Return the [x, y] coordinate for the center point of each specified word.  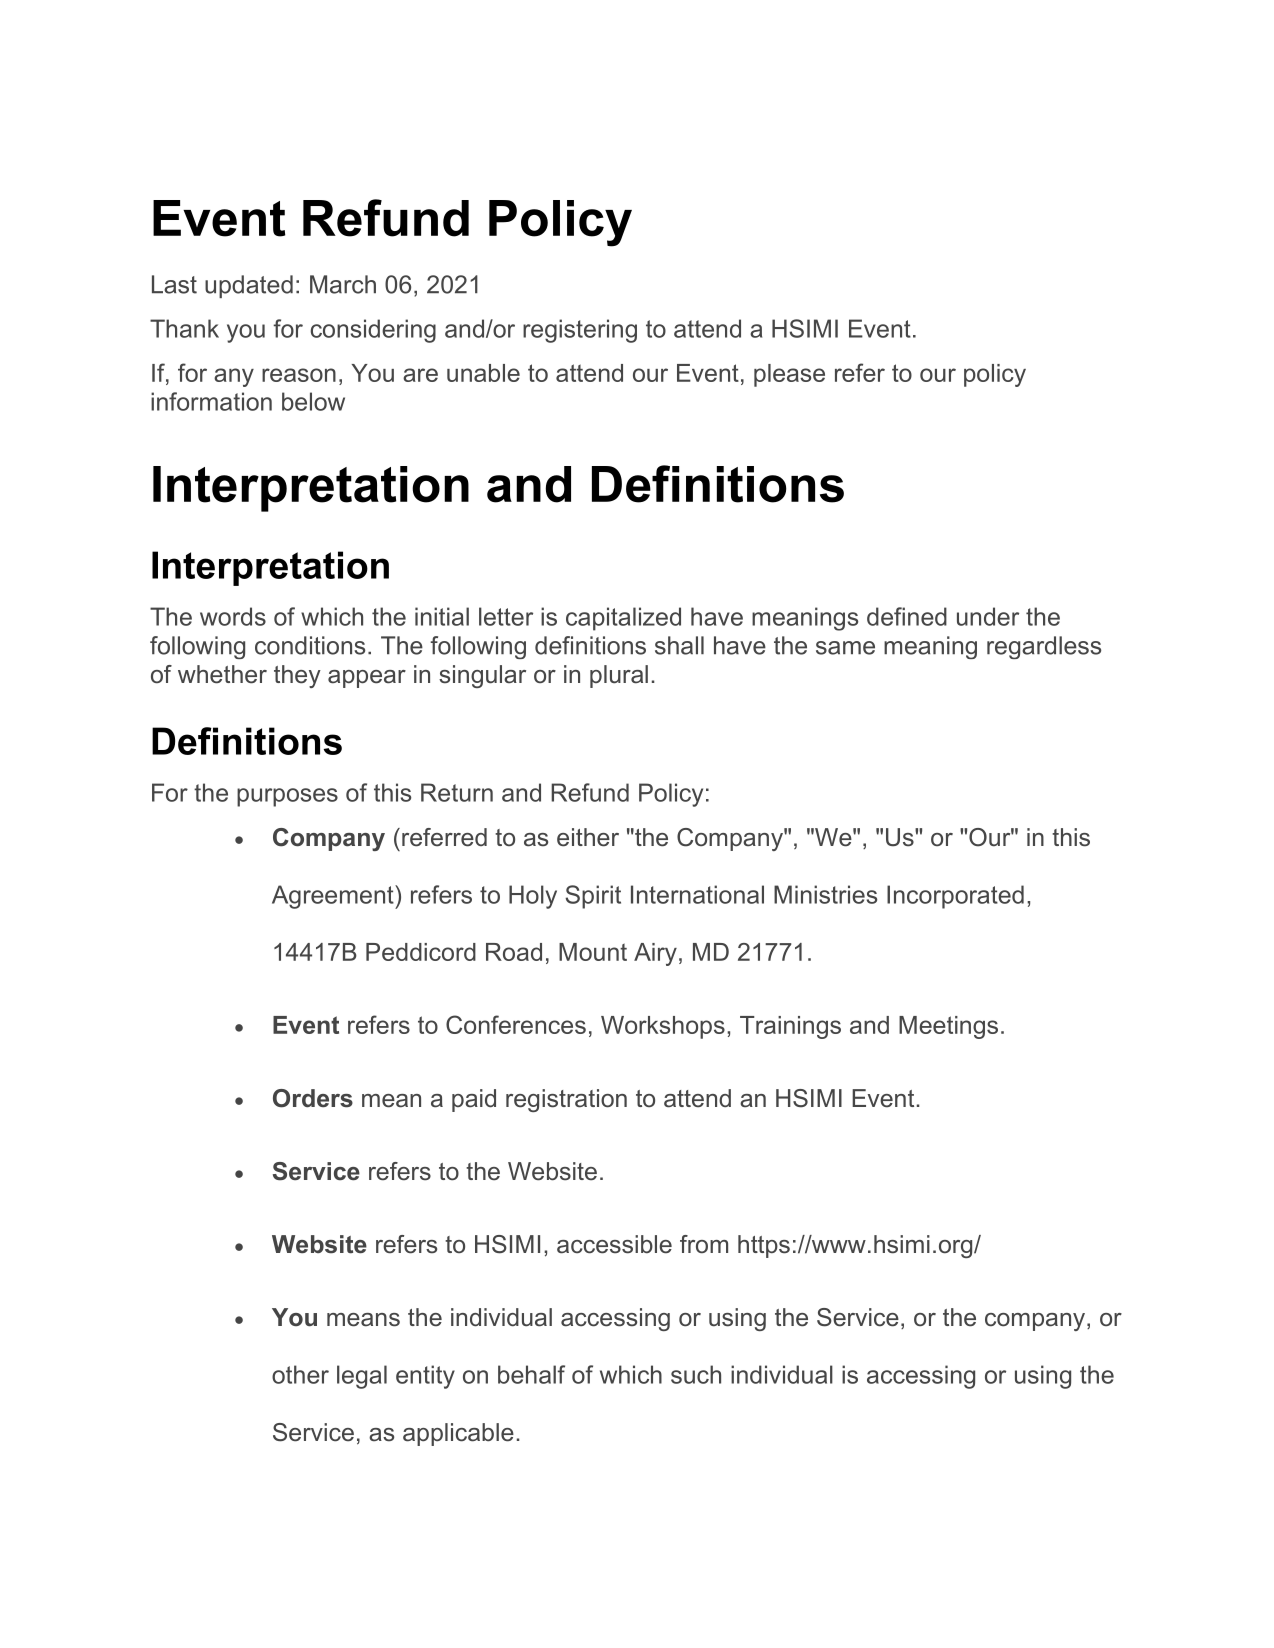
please [789, 375]
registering [580, 331]
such [696, 1374]
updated [249, 286]
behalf [531, 1374]
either [588, 837]
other [300, 1374]
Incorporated [955, 897]
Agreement [334, 897]
